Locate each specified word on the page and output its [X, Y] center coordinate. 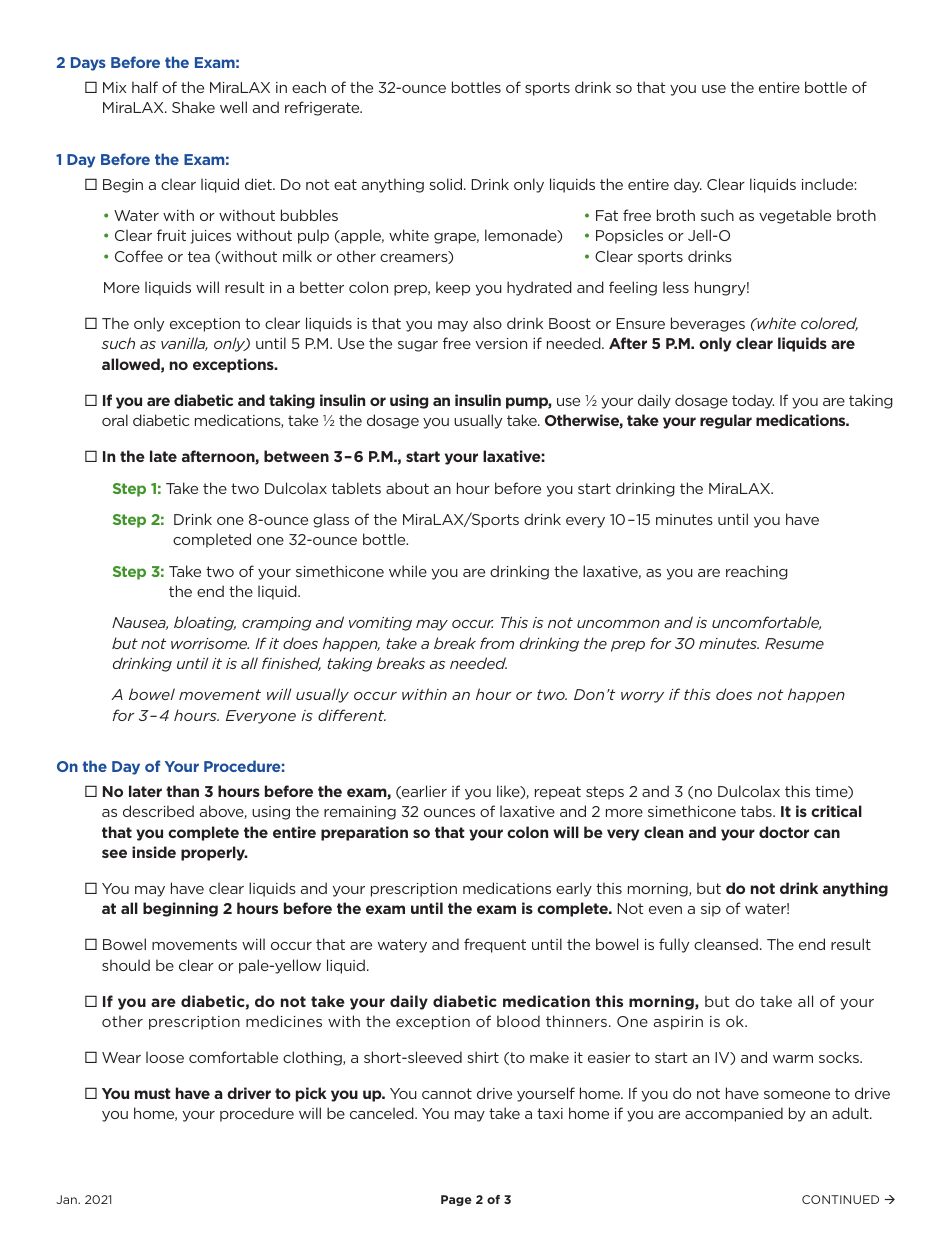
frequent [495, 945]
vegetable [795, 216]
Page [456, 1200]
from [497, 643]
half [145, 87]
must [153, 1093]
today [753, 401]
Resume [794, 643]
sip [711, 910]
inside [154, 852]
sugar [418, 346]
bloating [205, 623]
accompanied [734, 1114]
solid [447, 184]
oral [115, 420]
